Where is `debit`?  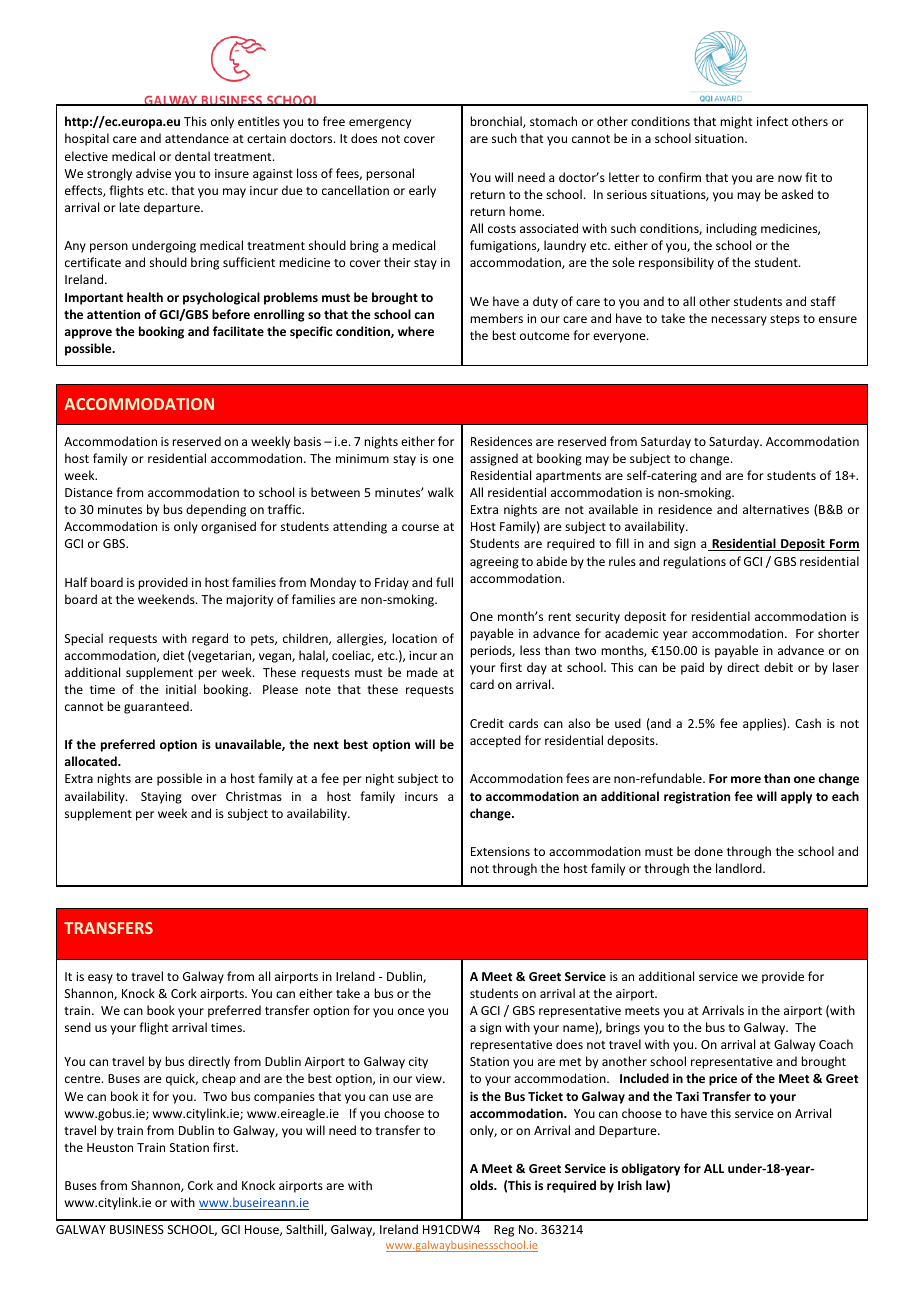
debit is located at coordinates (778, 667).
